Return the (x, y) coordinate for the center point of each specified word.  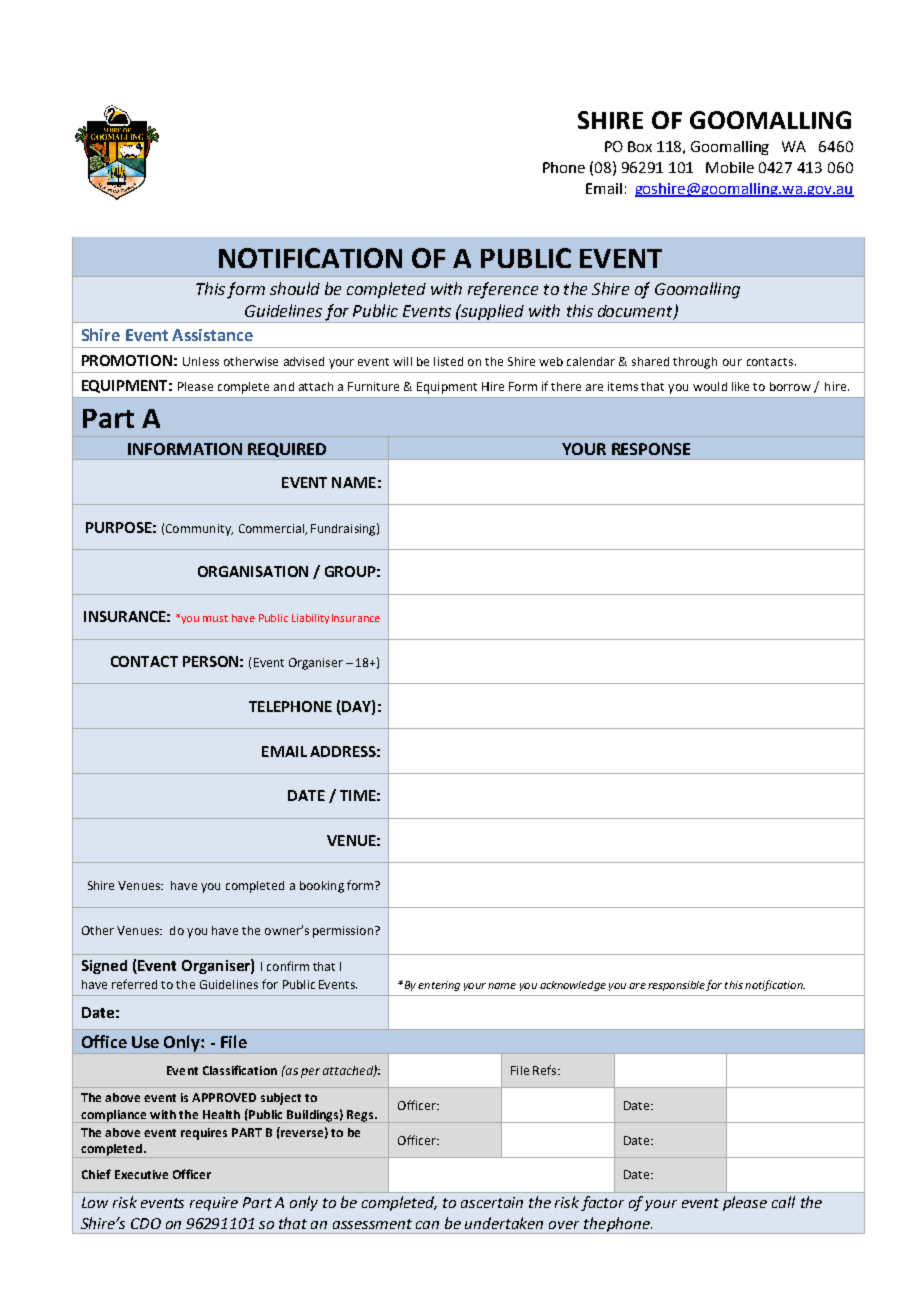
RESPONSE (651, 449)
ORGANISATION (253, 571)
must (215, 618)
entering (439, 986)
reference (503, 290)
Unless (201, 361)
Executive (141, 1174)
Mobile (730, 167)
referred (134, 984)
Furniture (373, 386)
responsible (676, 986)
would (710, 386)
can (427, 1225)
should (295, 288)
